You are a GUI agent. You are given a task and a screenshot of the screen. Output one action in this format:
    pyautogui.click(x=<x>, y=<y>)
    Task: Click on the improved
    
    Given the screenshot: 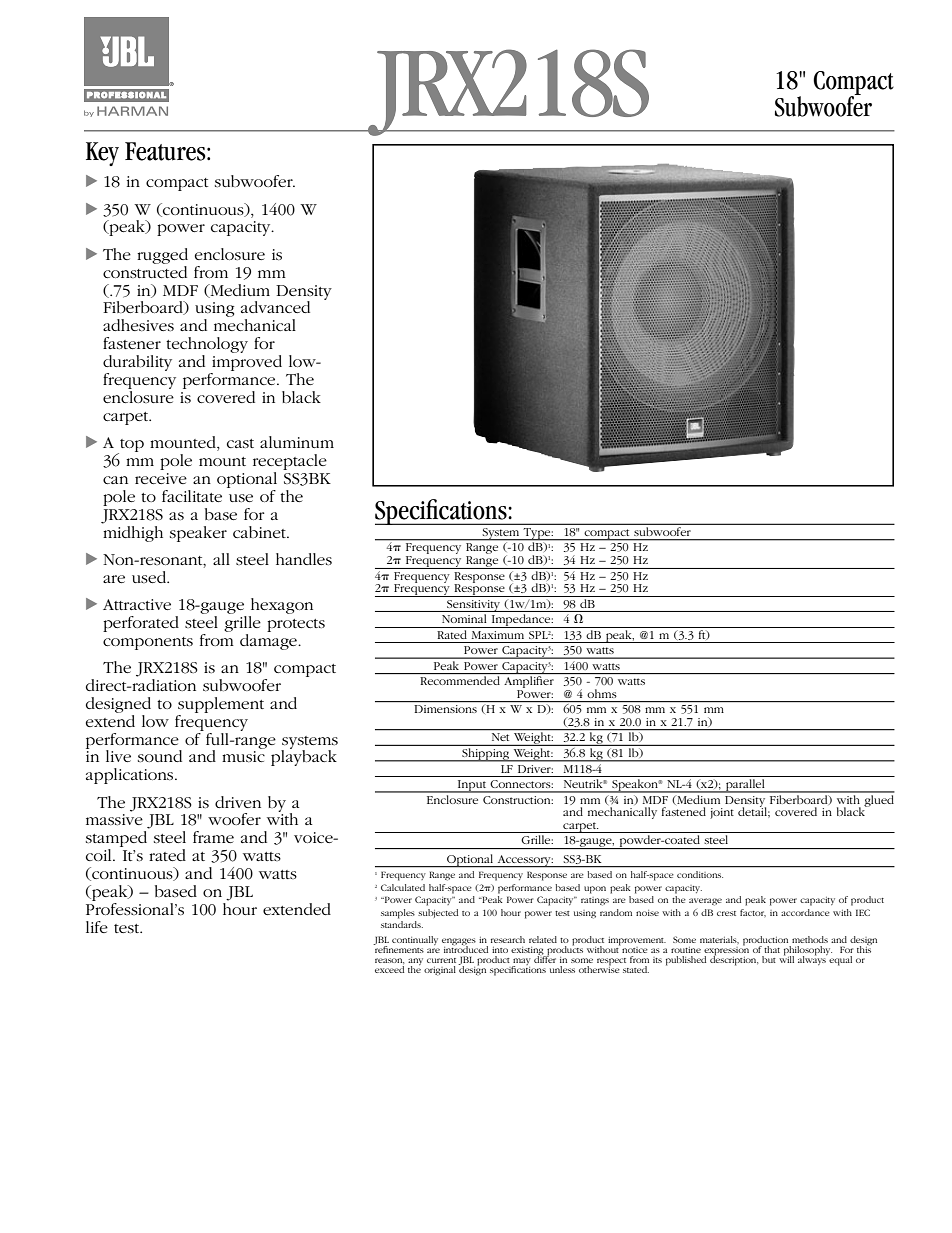 What is the action you would take?
    pyautogui.click(x=246, y=364)
